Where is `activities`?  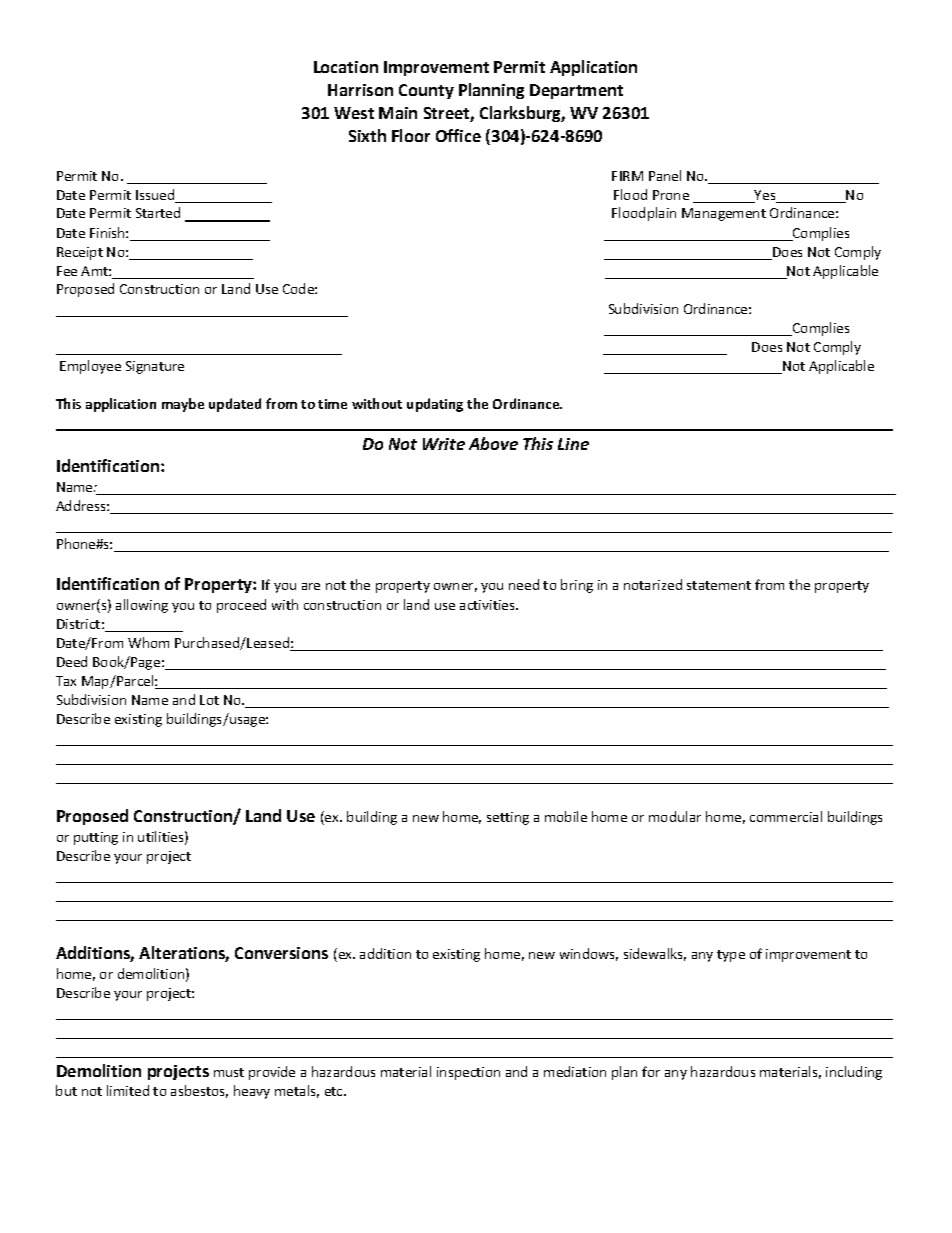 activities is located at coordinates (489, 605).
